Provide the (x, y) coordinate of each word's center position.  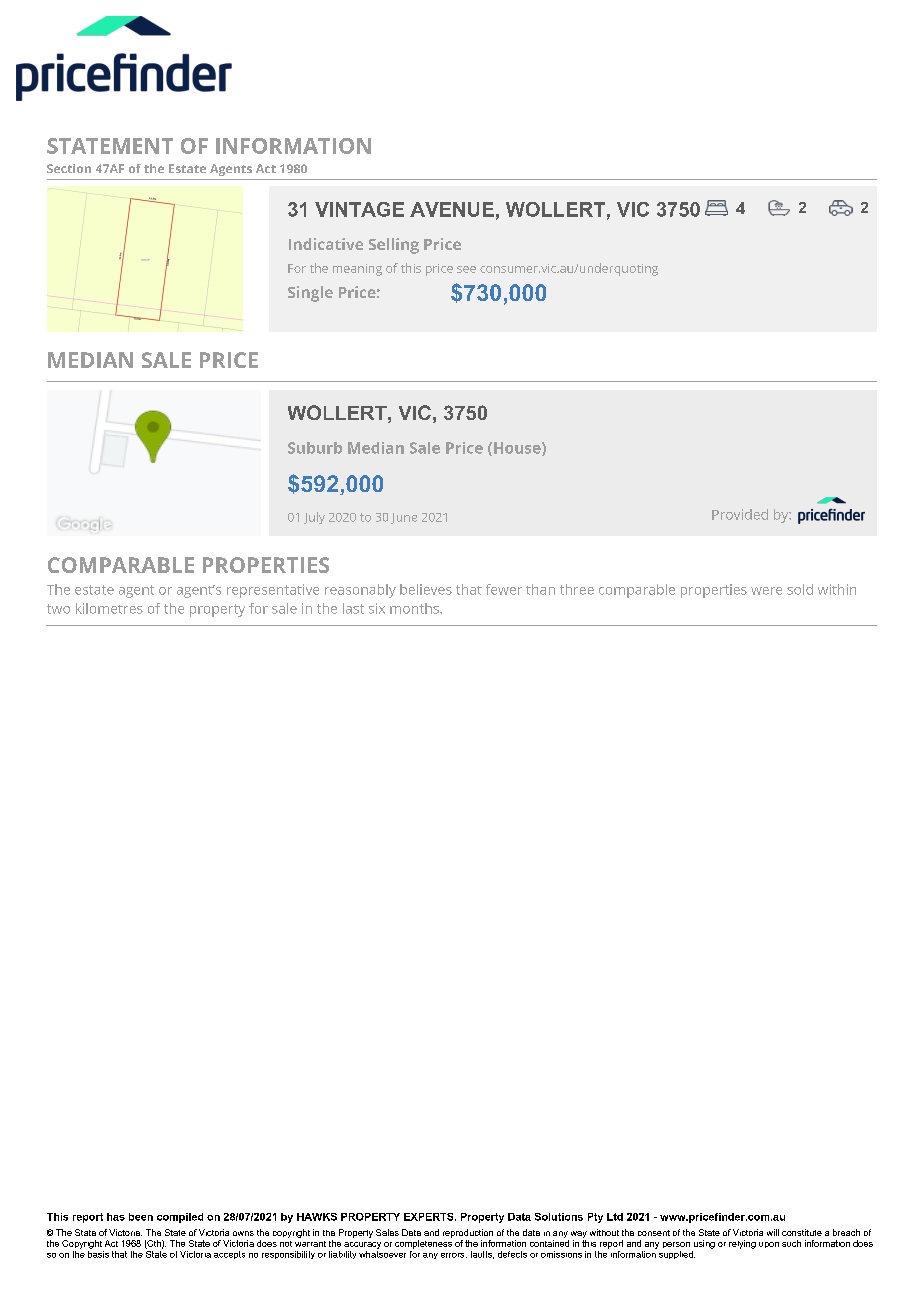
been (141, 1217)
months (415, 608)
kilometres (109, 608)
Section (69, 168)
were (766, 591)
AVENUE (452, 209)
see (466, 269)
